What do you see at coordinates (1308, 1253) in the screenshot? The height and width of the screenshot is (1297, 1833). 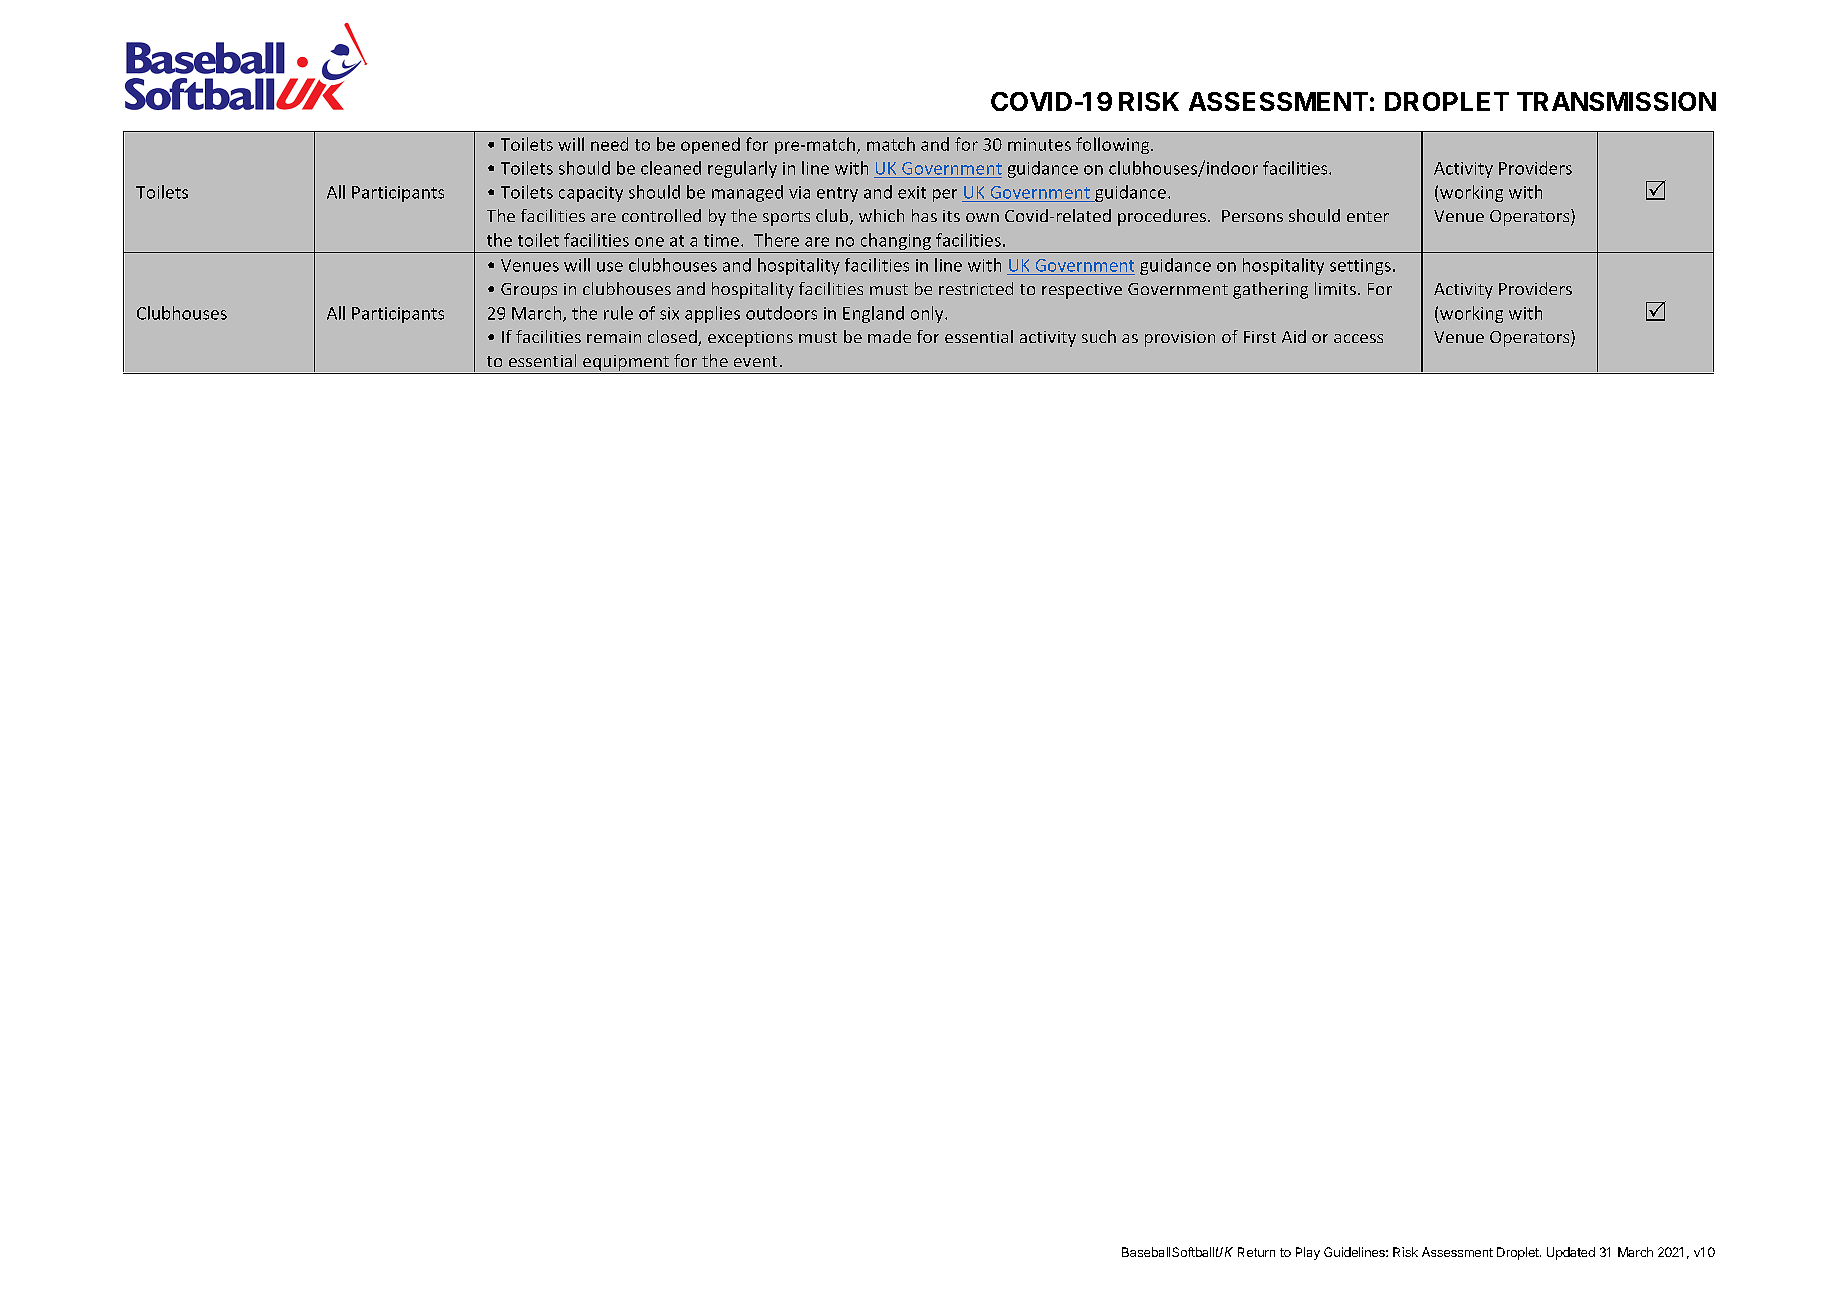 I see `Play` at bounding box center [1308, 1253].
